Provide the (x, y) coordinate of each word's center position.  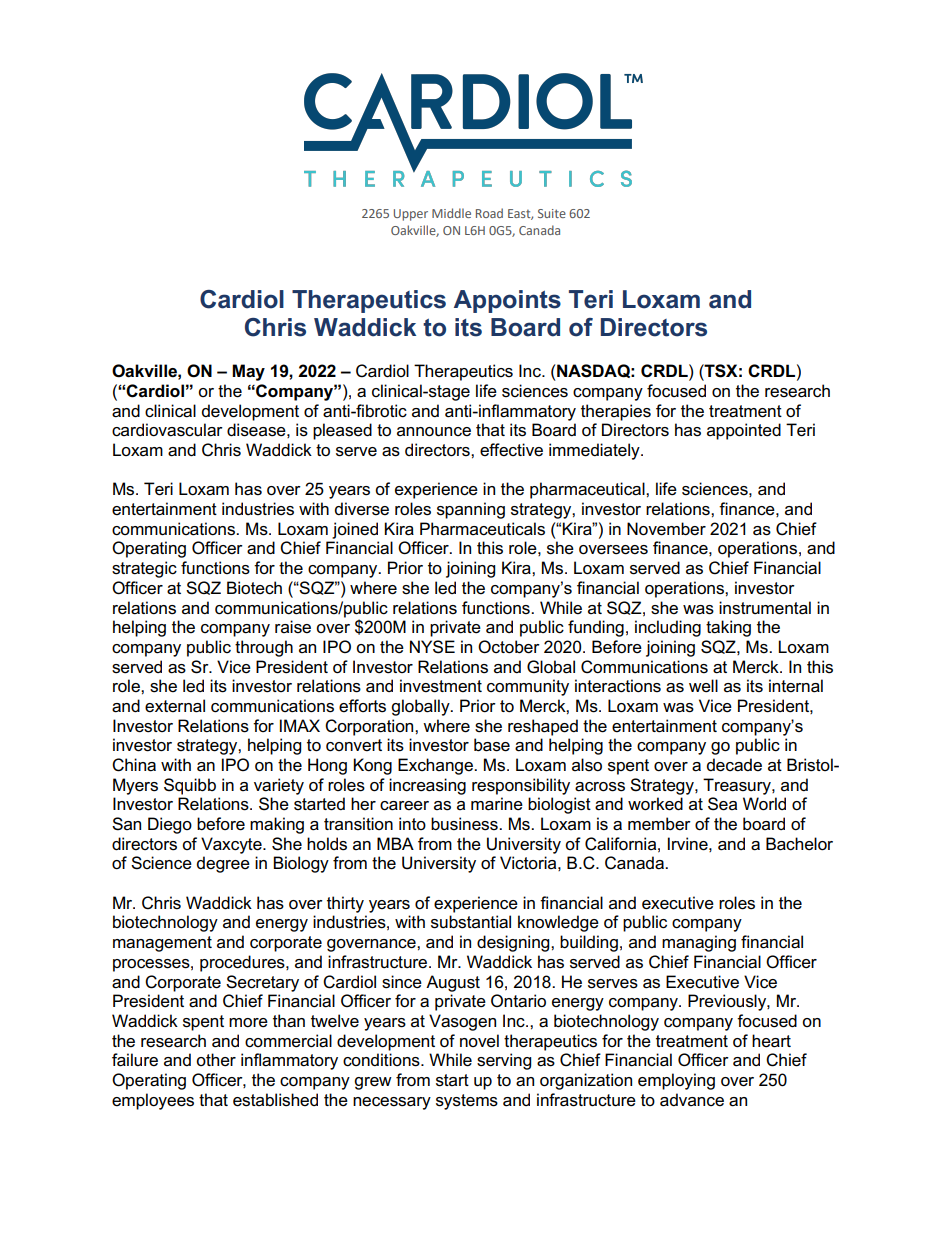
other (216, 1060)
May (248, 372)
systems (467, 1102)
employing (676, 1081)
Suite (552, 213)
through (264, 648)
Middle (451, 213)
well (703, 686)
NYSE (432, 647)
